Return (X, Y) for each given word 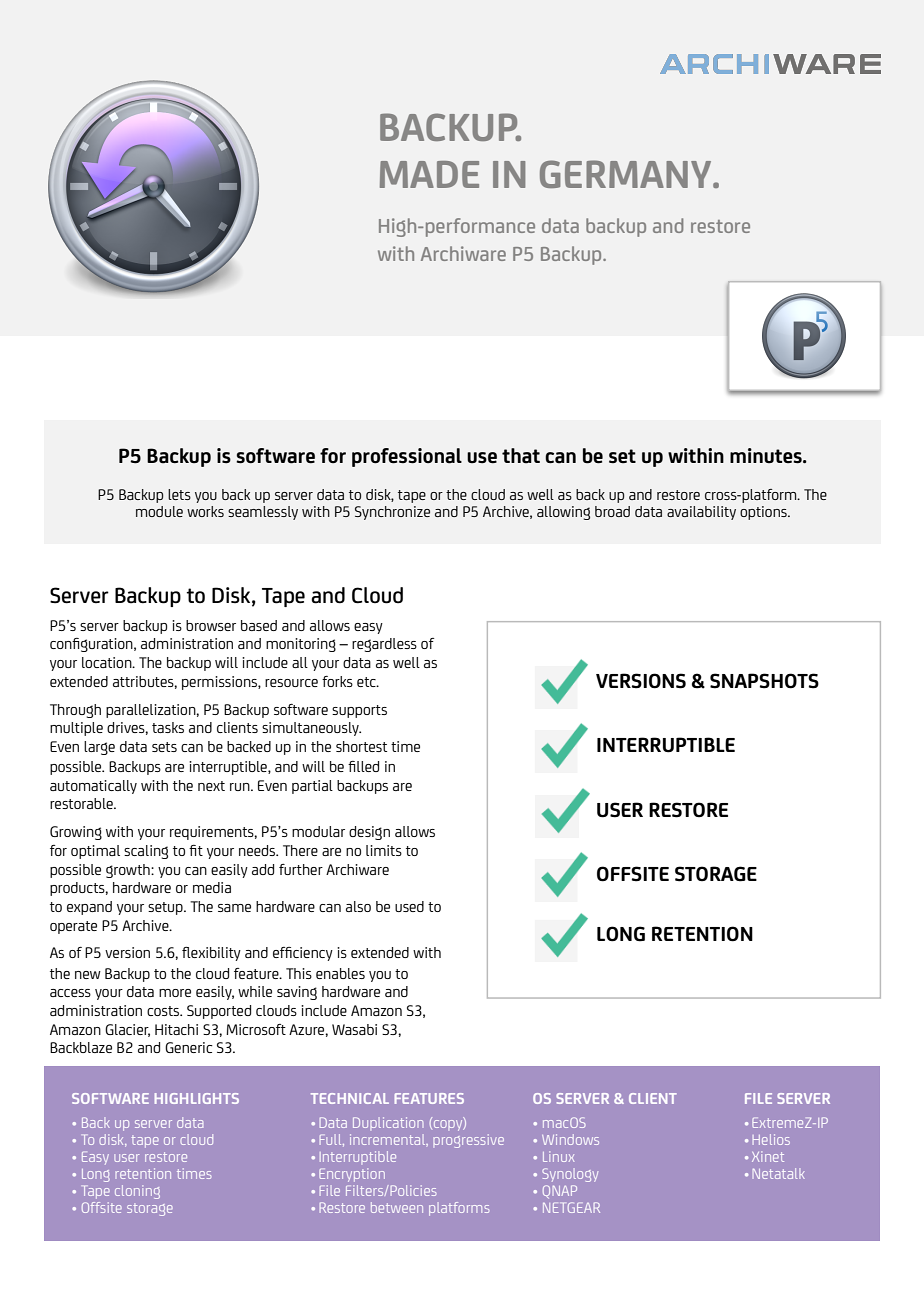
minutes (767, 456)
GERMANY (627, 174)
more (175, 993)
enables (340, 973)
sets (164, 747)
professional (407, 457)
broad (612, 511)
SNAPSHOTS (764, 681)
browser (211, 625)
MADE (429, 174)
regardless (384, 645)
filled (363, 766)
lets (179, 494)
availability (701, 513)
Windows (570, 1139)
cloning (137, 1192)
